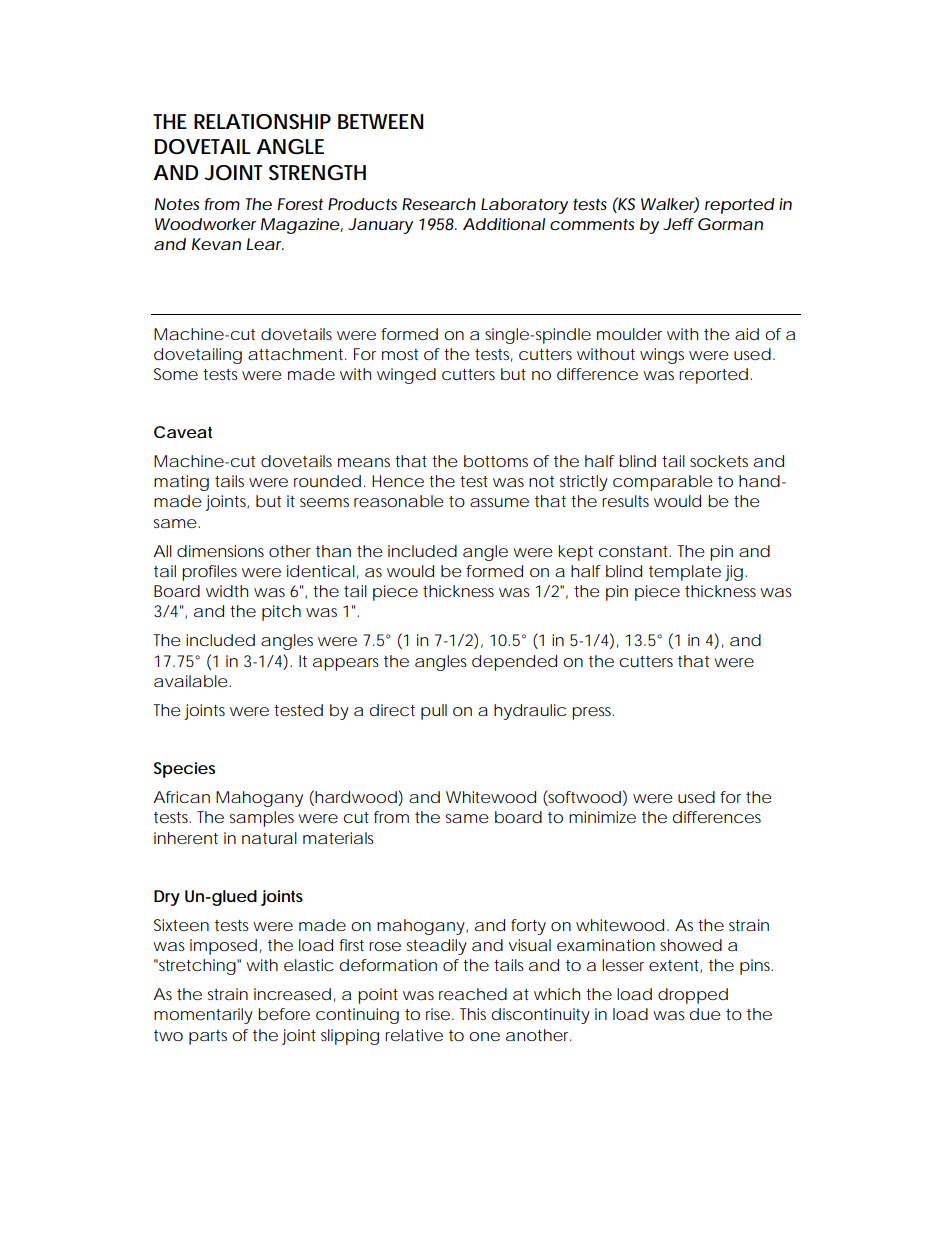  What do you see at coordinates (262, 122) in the screenshot?
I see `RELATIONSHIP` at bounding box center [262, 122].
